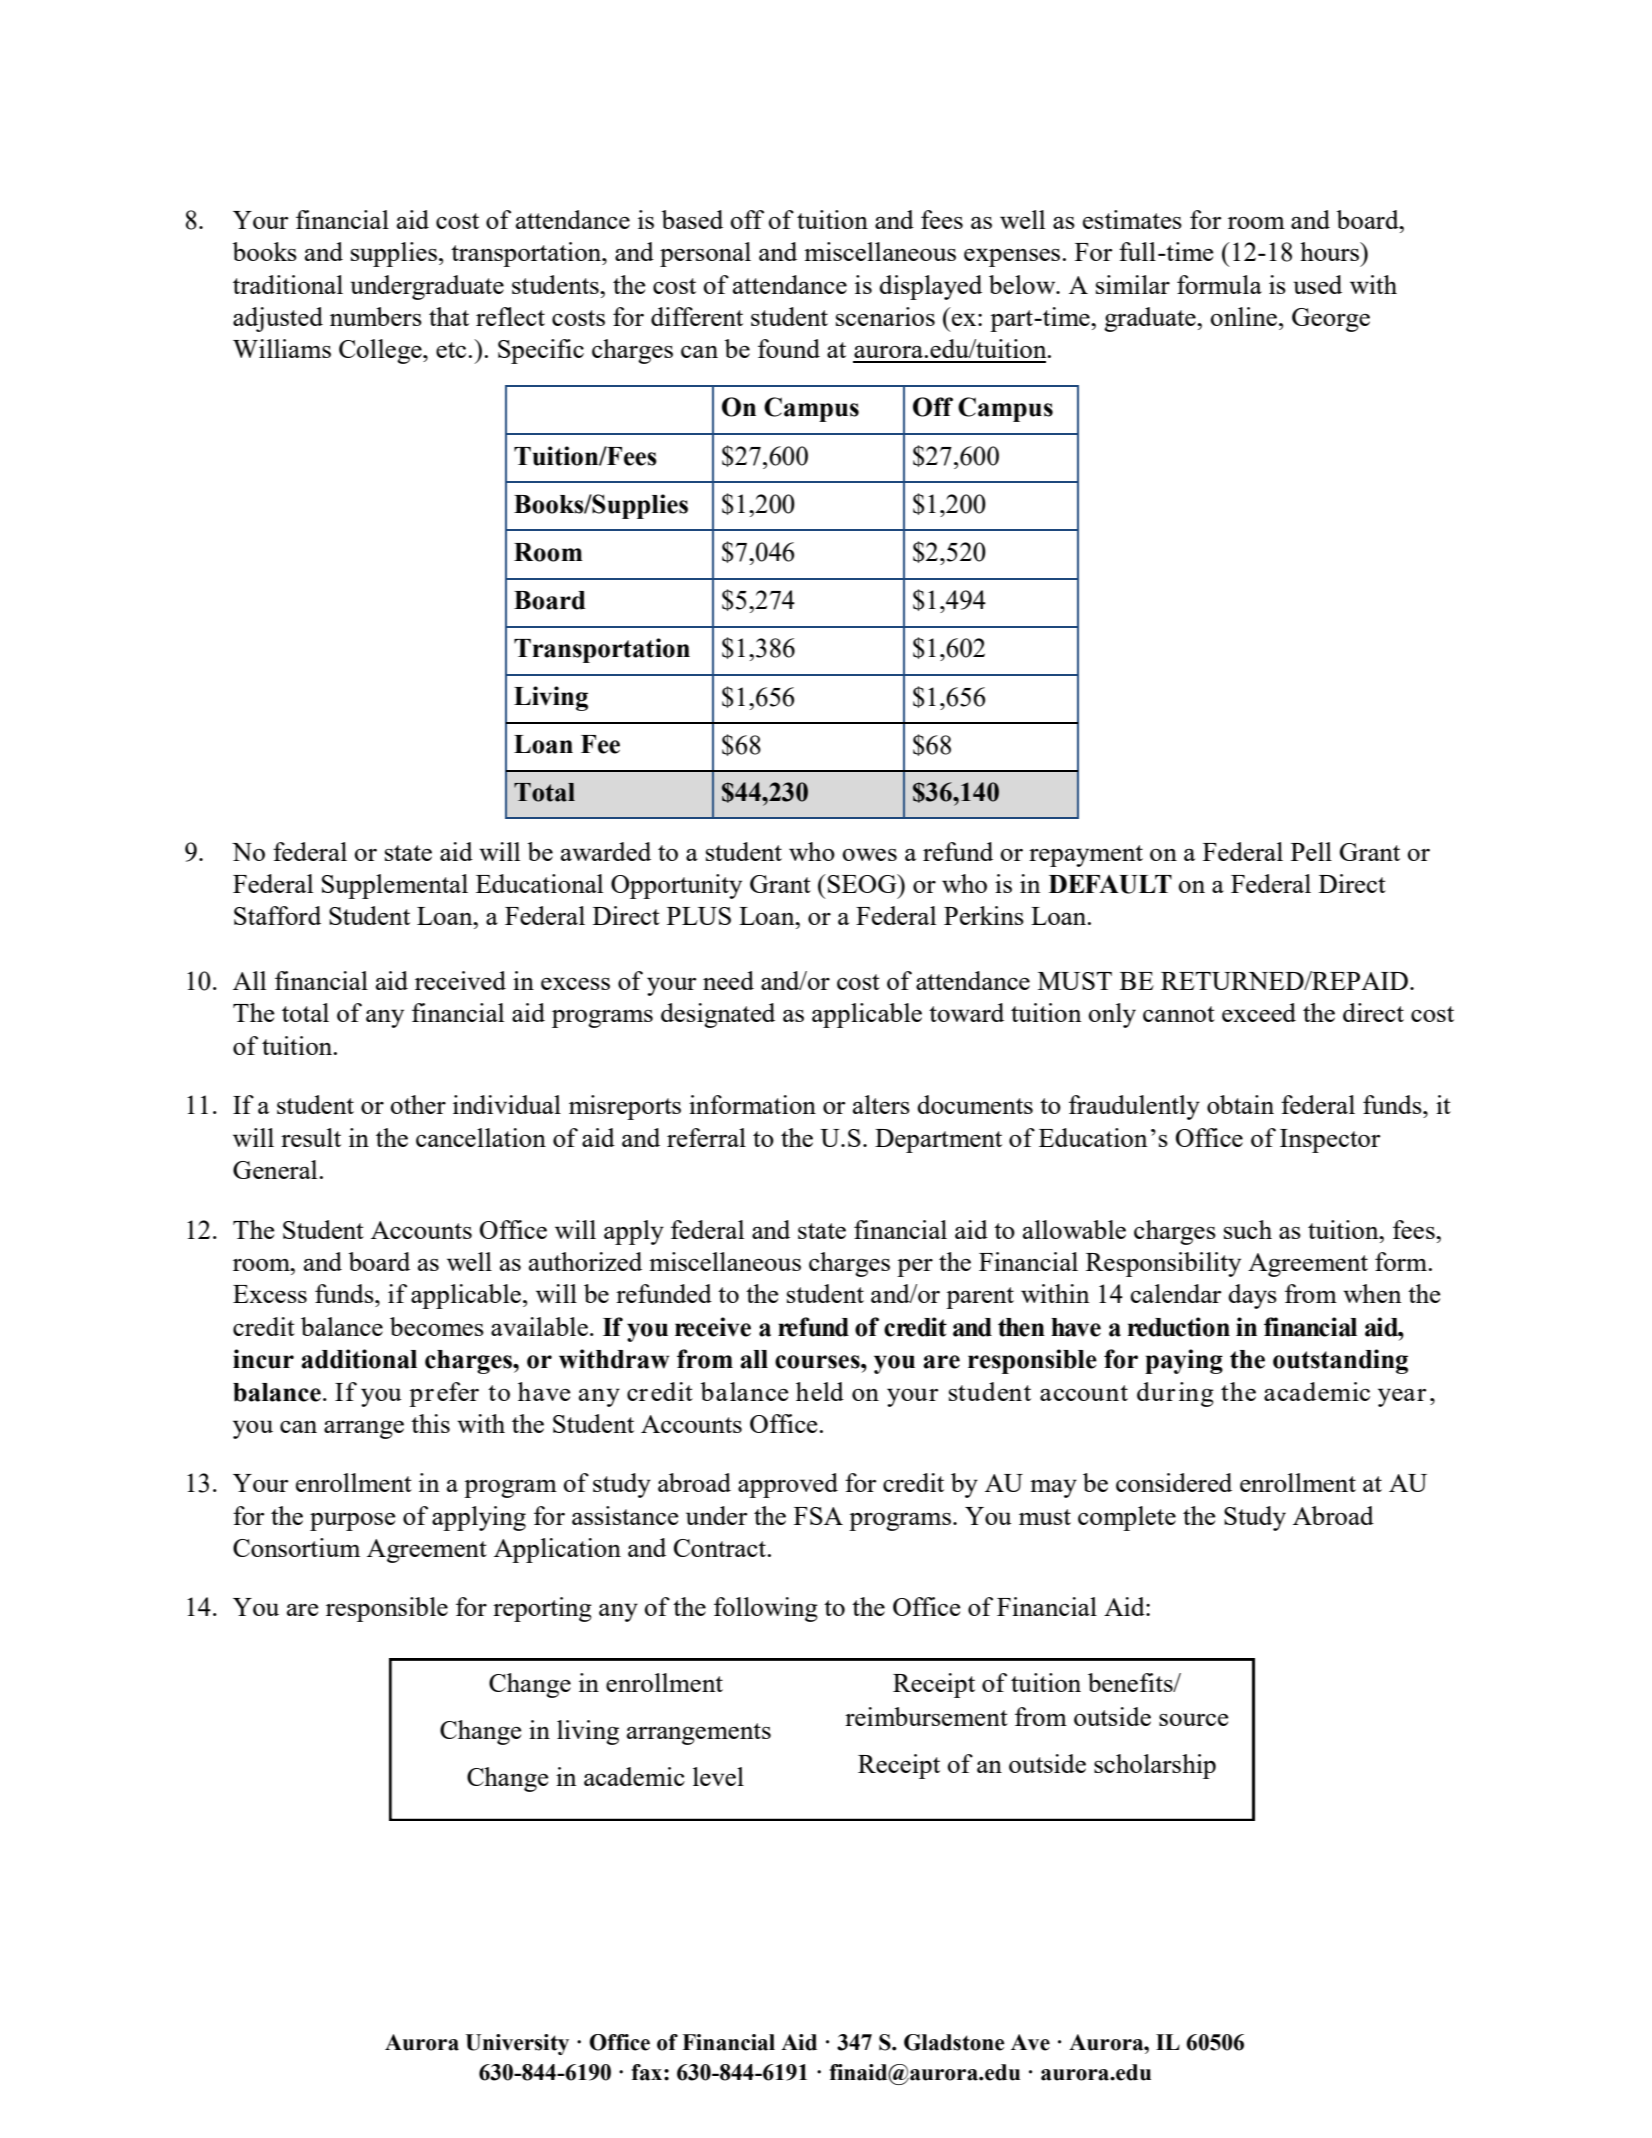 This screenshot has height=2138, width=1652. What do you see at coordinates (353, 1521) in the screenshot?
I see `purpose` at bounding box center [353, 1521].
